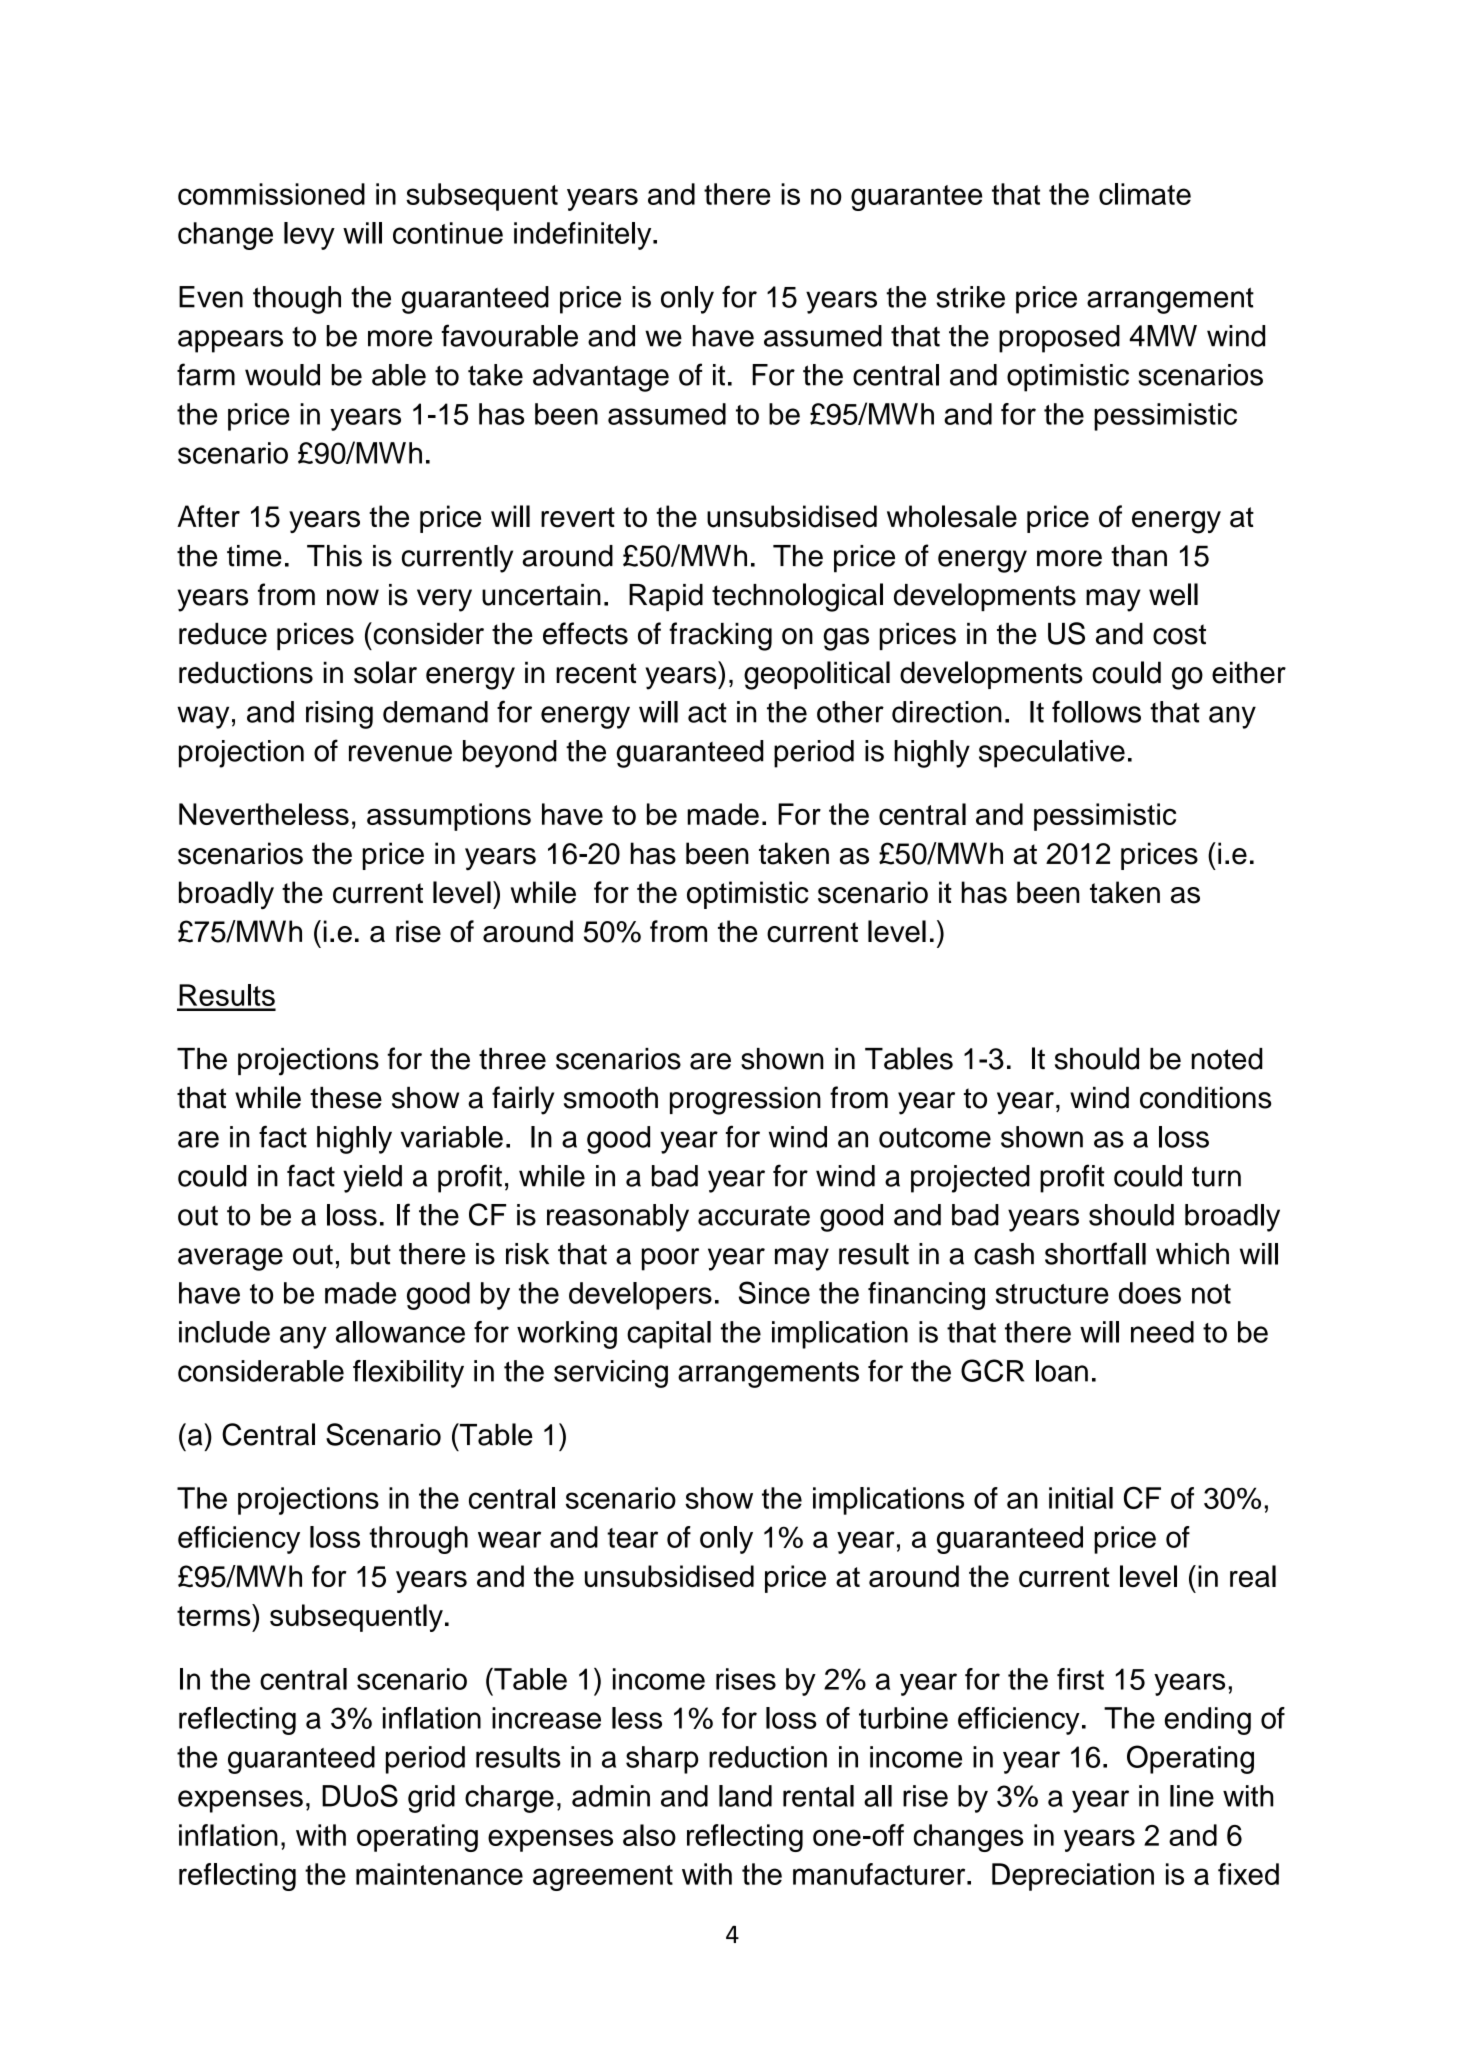 This page has width=1464, height=2071. What do you see at coordinates (850, 712) in the page?
I see `other` at bounding box center [850, 712].
